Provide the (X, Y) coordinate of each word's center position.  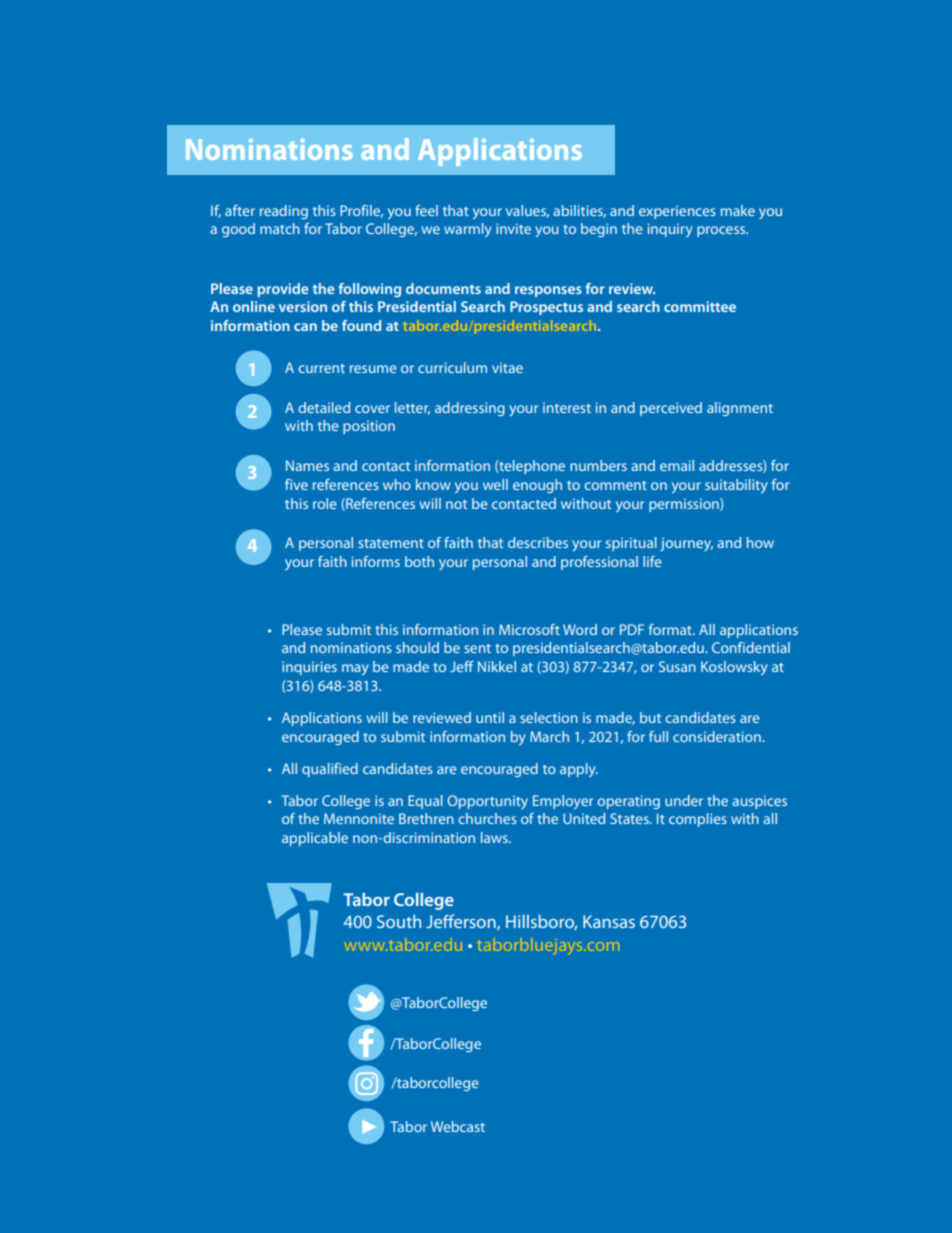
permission (685, 505)
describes (538, 542)
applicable (315, 839)
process (722, 231)
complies (698, 820)
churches (488, 818)
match (280, 228)
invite (513, 228)
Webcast (458, 1126)
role (325, 503)
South (399, 921)
